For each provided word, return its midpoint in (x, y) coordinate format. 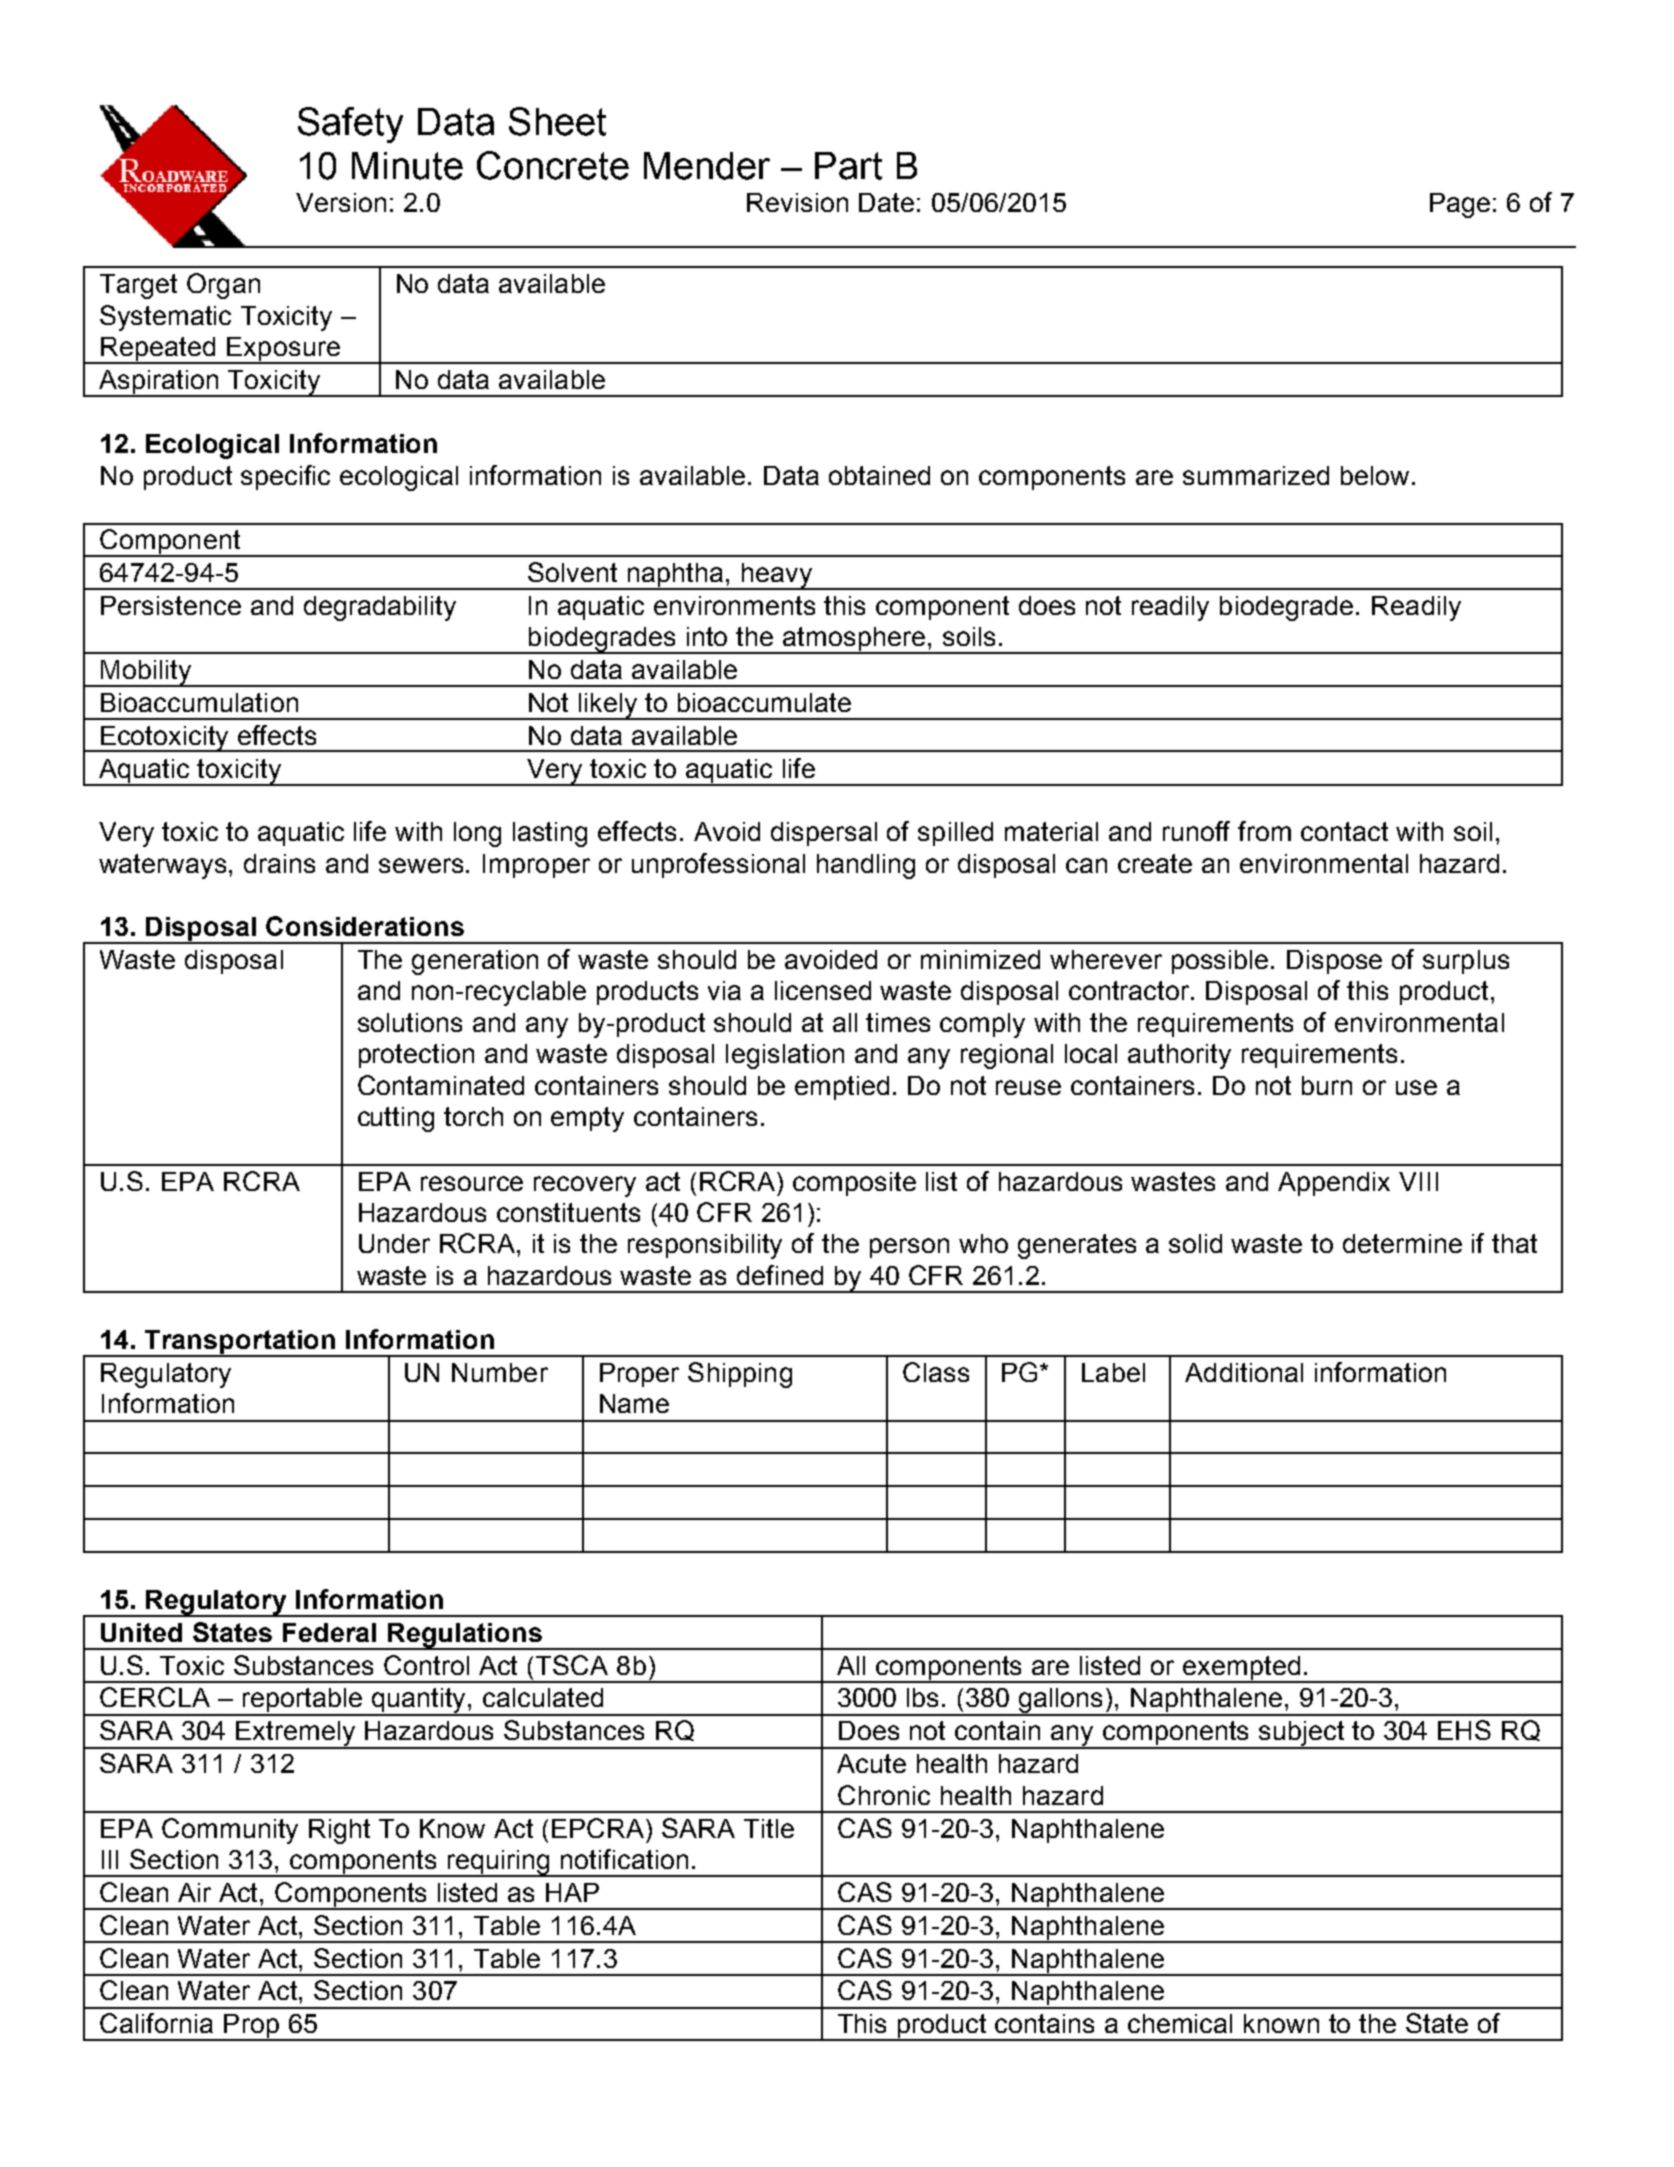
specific (285, 477)
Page (1460, 205)
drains (279, 863)
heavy (777, 576)
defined (780, 1275)
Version (341, 202)
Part (848, 166)
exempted (1242, 1669)
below (1375, 475)
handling (866, 866)
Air (194, 1892)
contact (1344, 831)
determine (1402, 1243)
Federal (329, 1632)
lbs (922, 1697)
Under (394, 1243)
